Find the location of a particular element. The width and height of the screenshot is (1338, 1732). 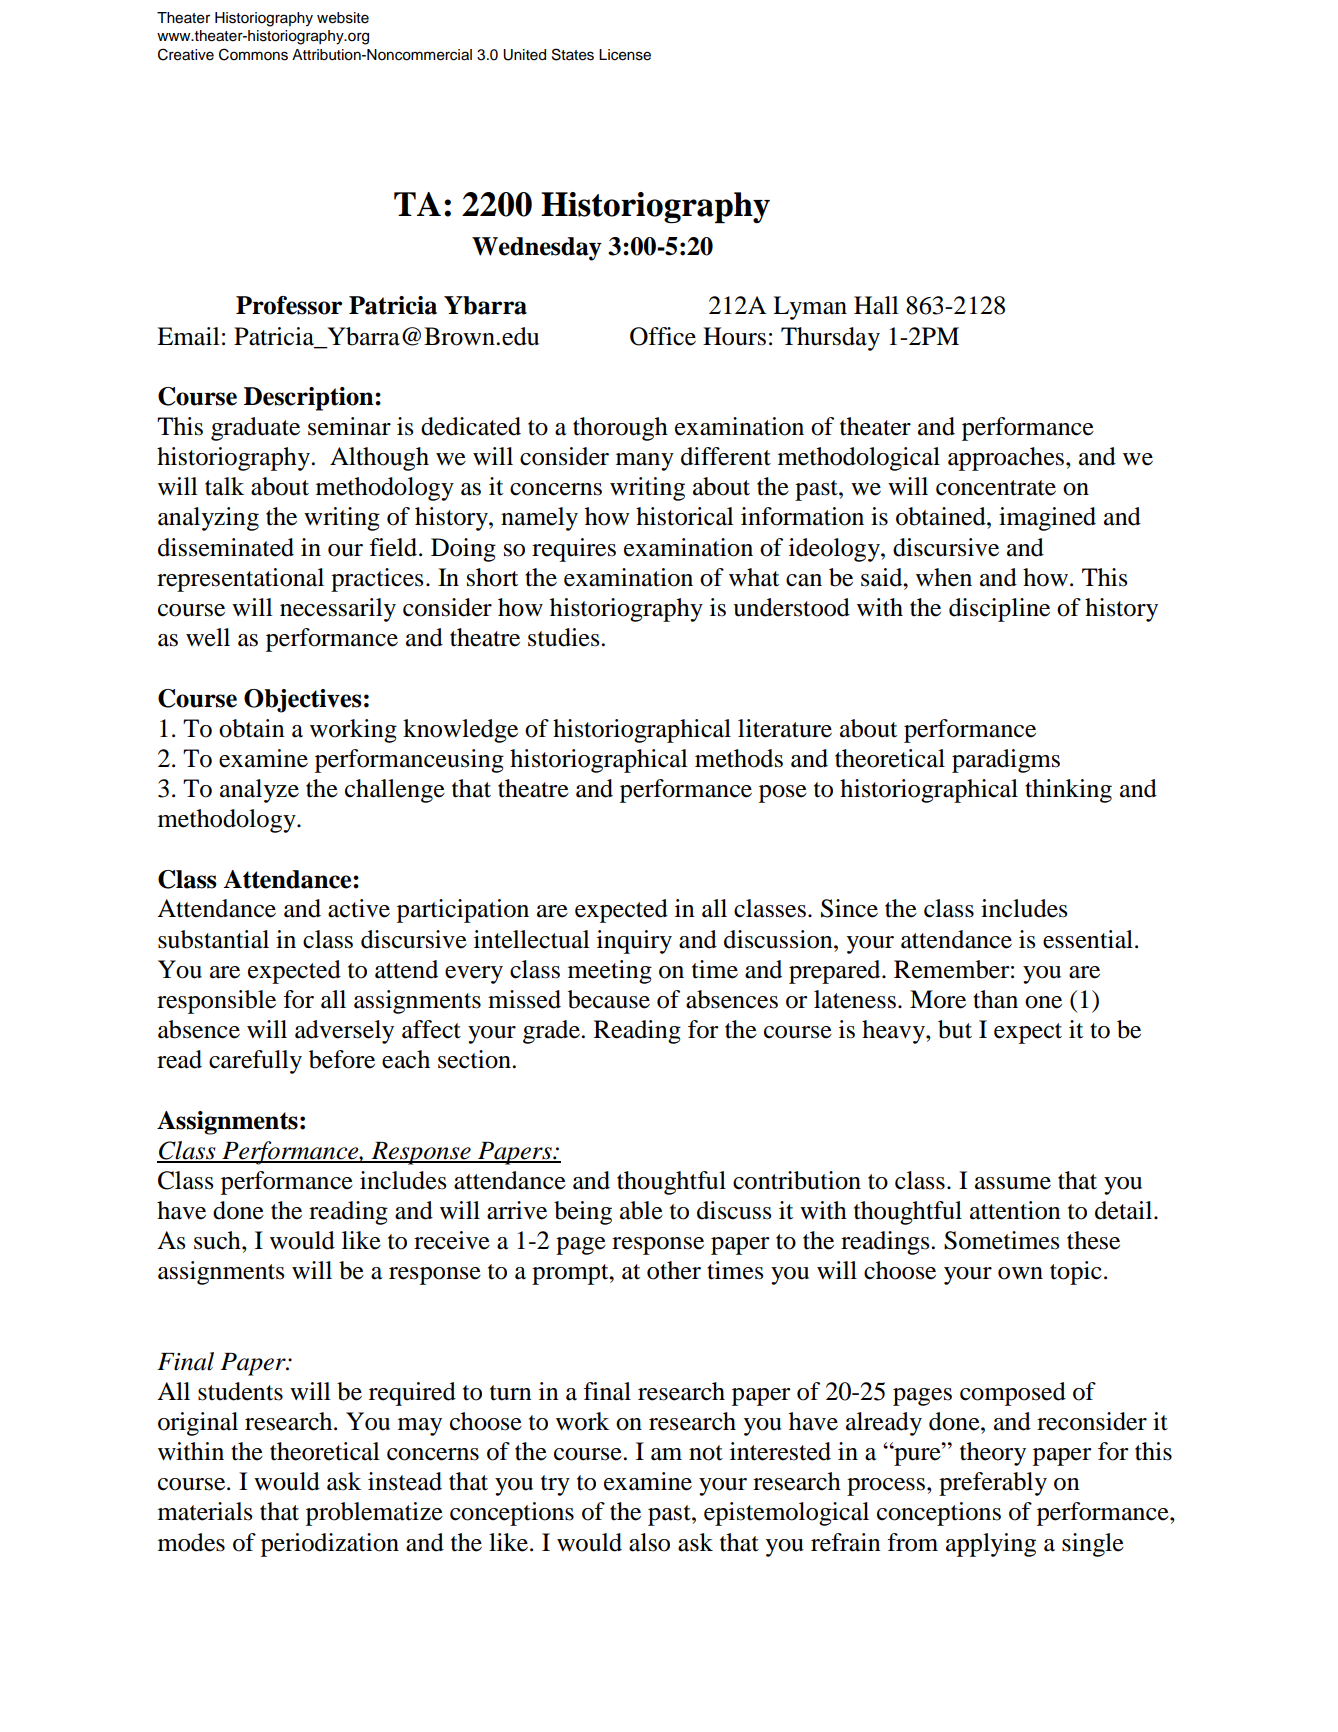

approaches is located at coordinates (1007, 459).
